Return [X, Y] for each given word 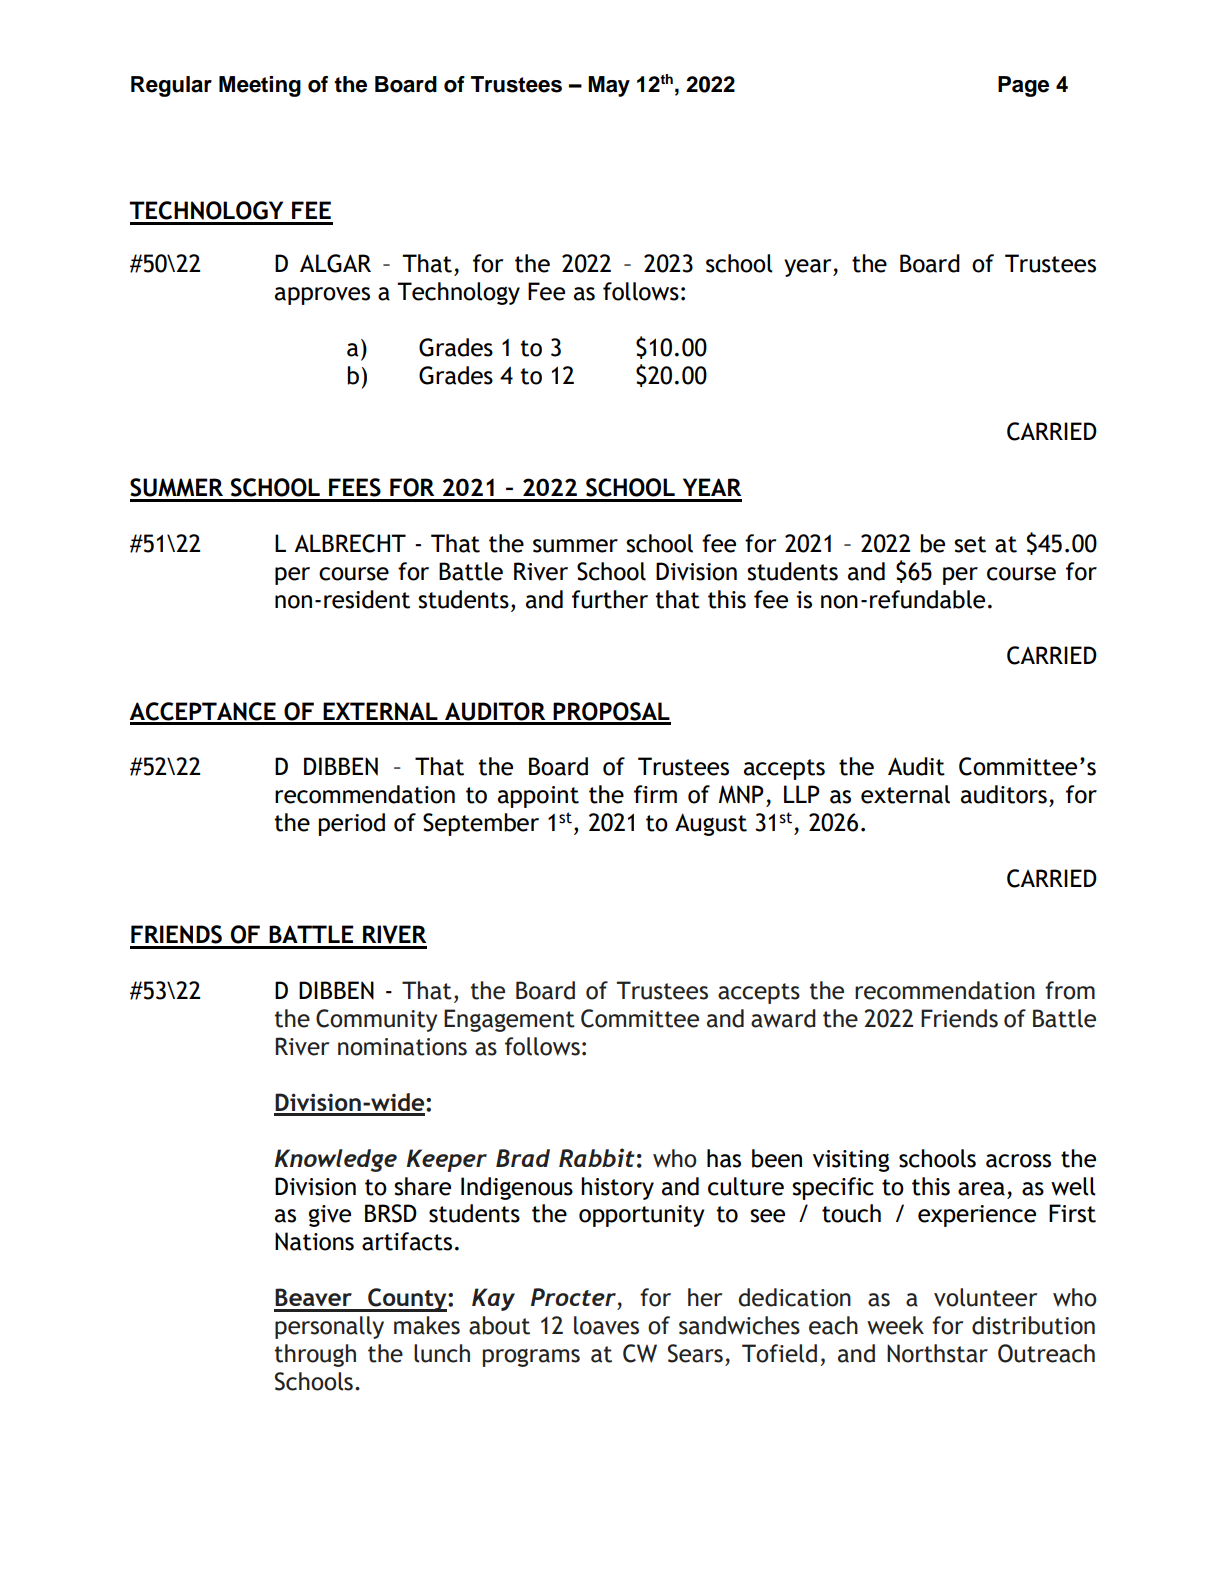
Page [1023, 86]
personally [329, 1327]
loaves [606, 1325]
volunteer [985, 1297]
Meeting [260, 86]
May [609, 86]
